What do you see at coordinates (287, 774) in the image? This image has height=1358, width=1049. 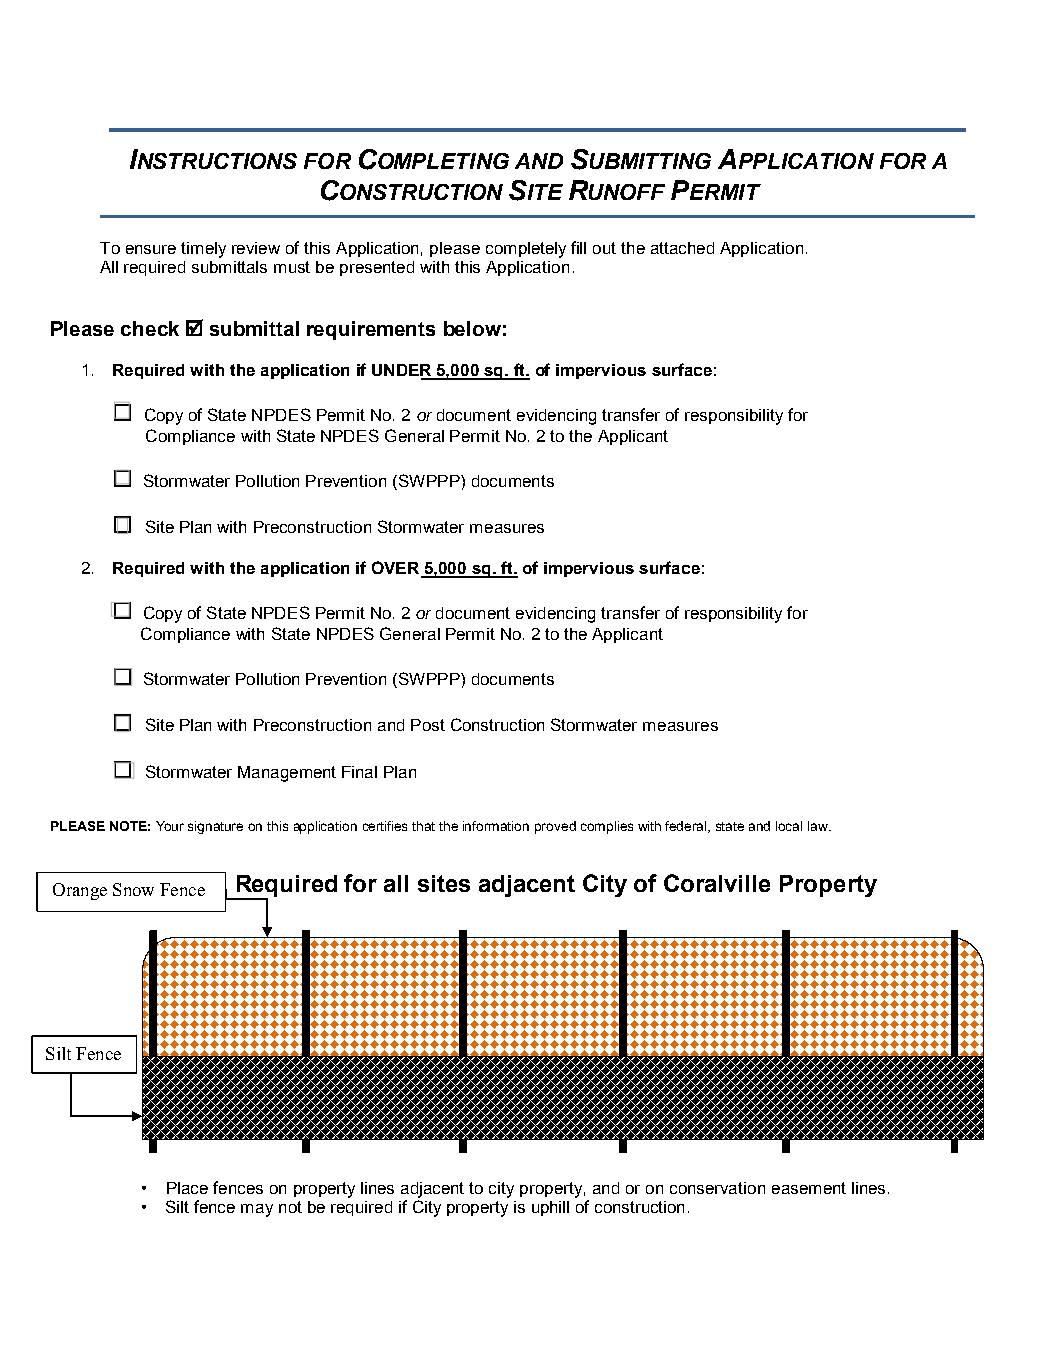 I see `Management` at bounding box center [287, 774].
